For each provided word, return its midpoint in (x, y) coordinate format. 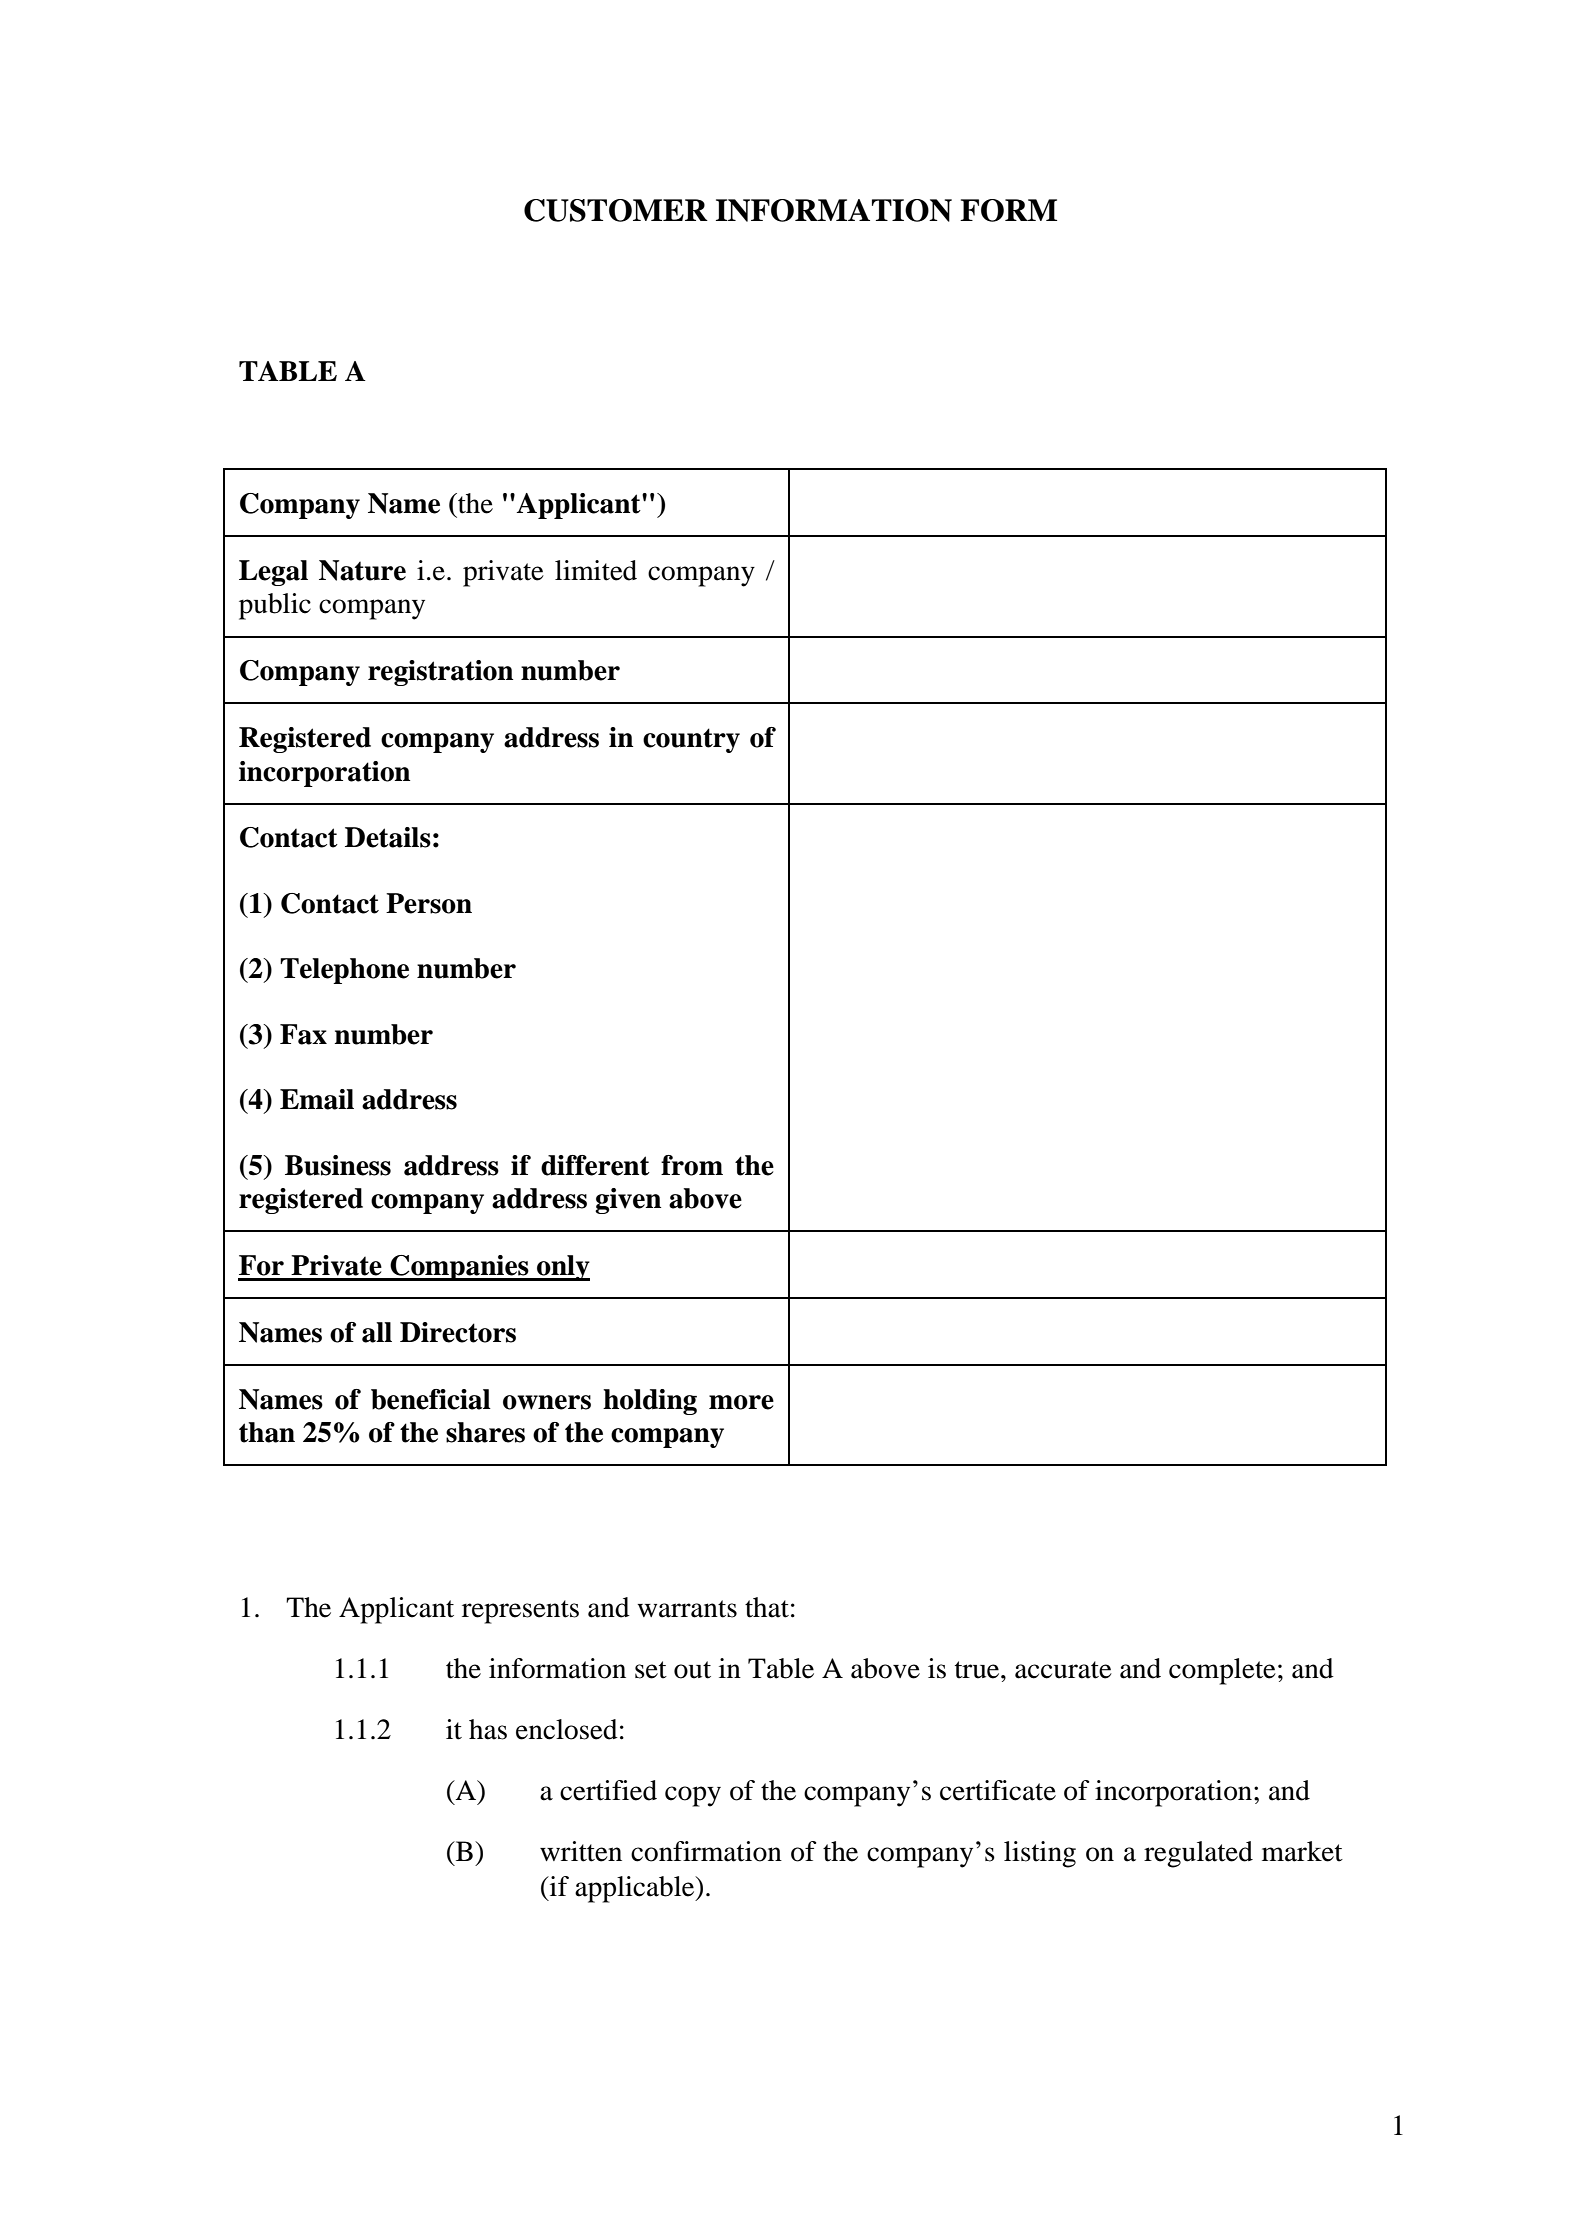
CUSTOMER (616, 210)
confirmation (706, 1851)
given (628, 1201)
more (741, 1402)
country (691, 740)
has (488, 1729)
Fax (303, 1034)
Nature (362, 570)
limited (596, 570)
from (692, 1165)
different (595, 1165)
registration (440, 673)
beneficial (431, 1399)
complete (1222, 1671)
